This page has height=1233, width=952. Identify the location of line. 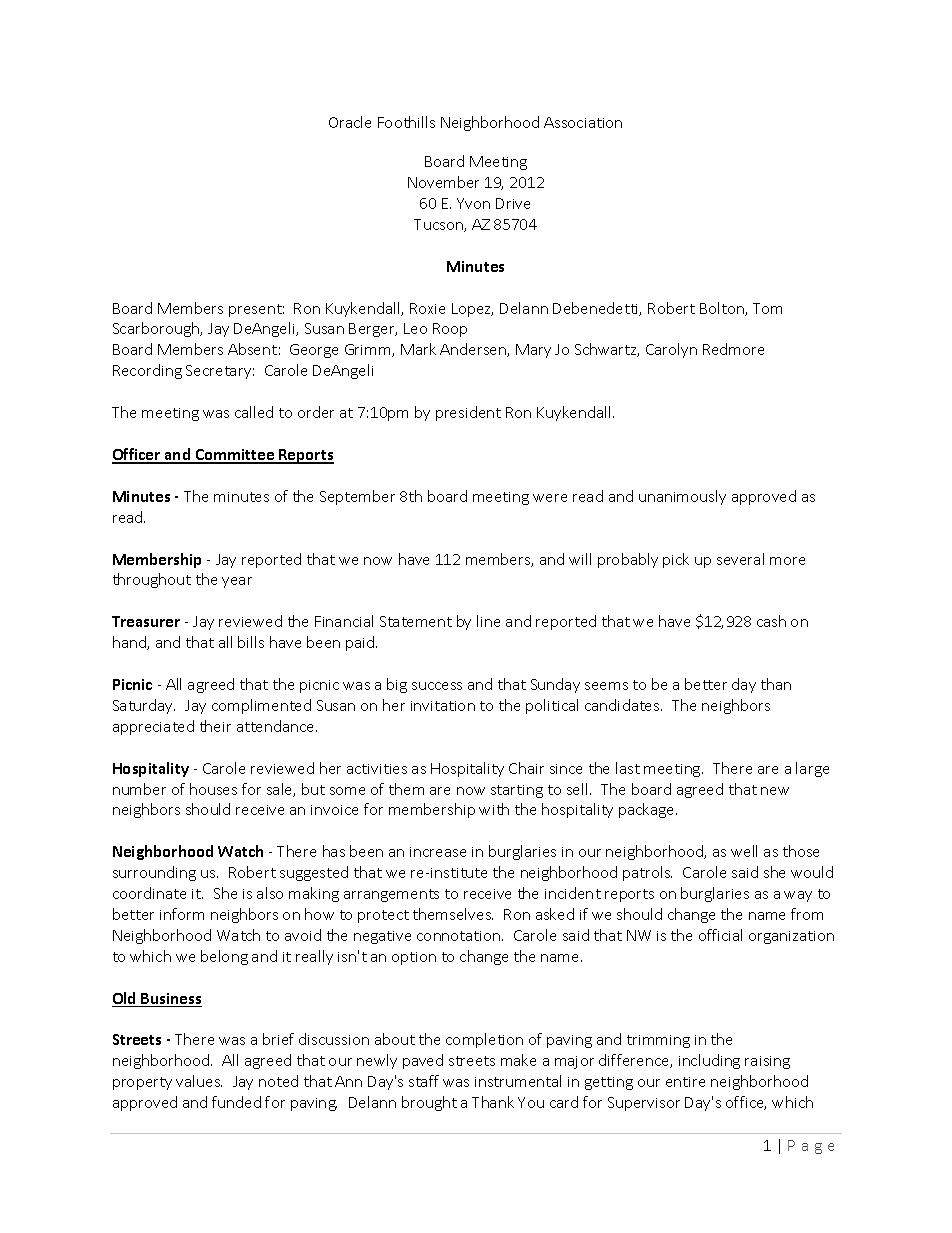
(488, 621).
